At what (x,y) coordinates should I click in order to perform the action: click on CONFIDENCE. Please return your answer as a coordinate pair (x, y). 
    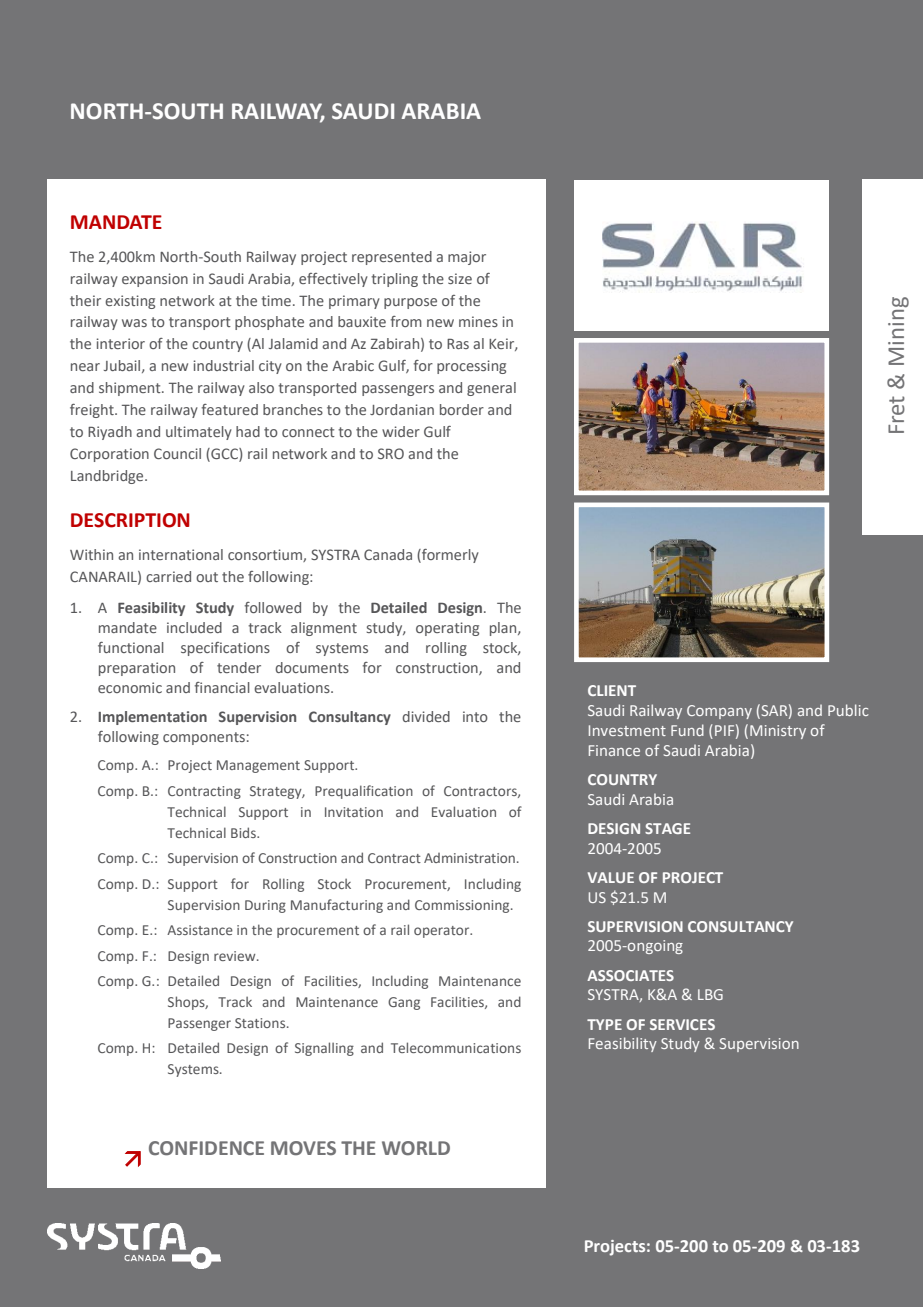
    Looking at the image, I should click on (206, 1148).
